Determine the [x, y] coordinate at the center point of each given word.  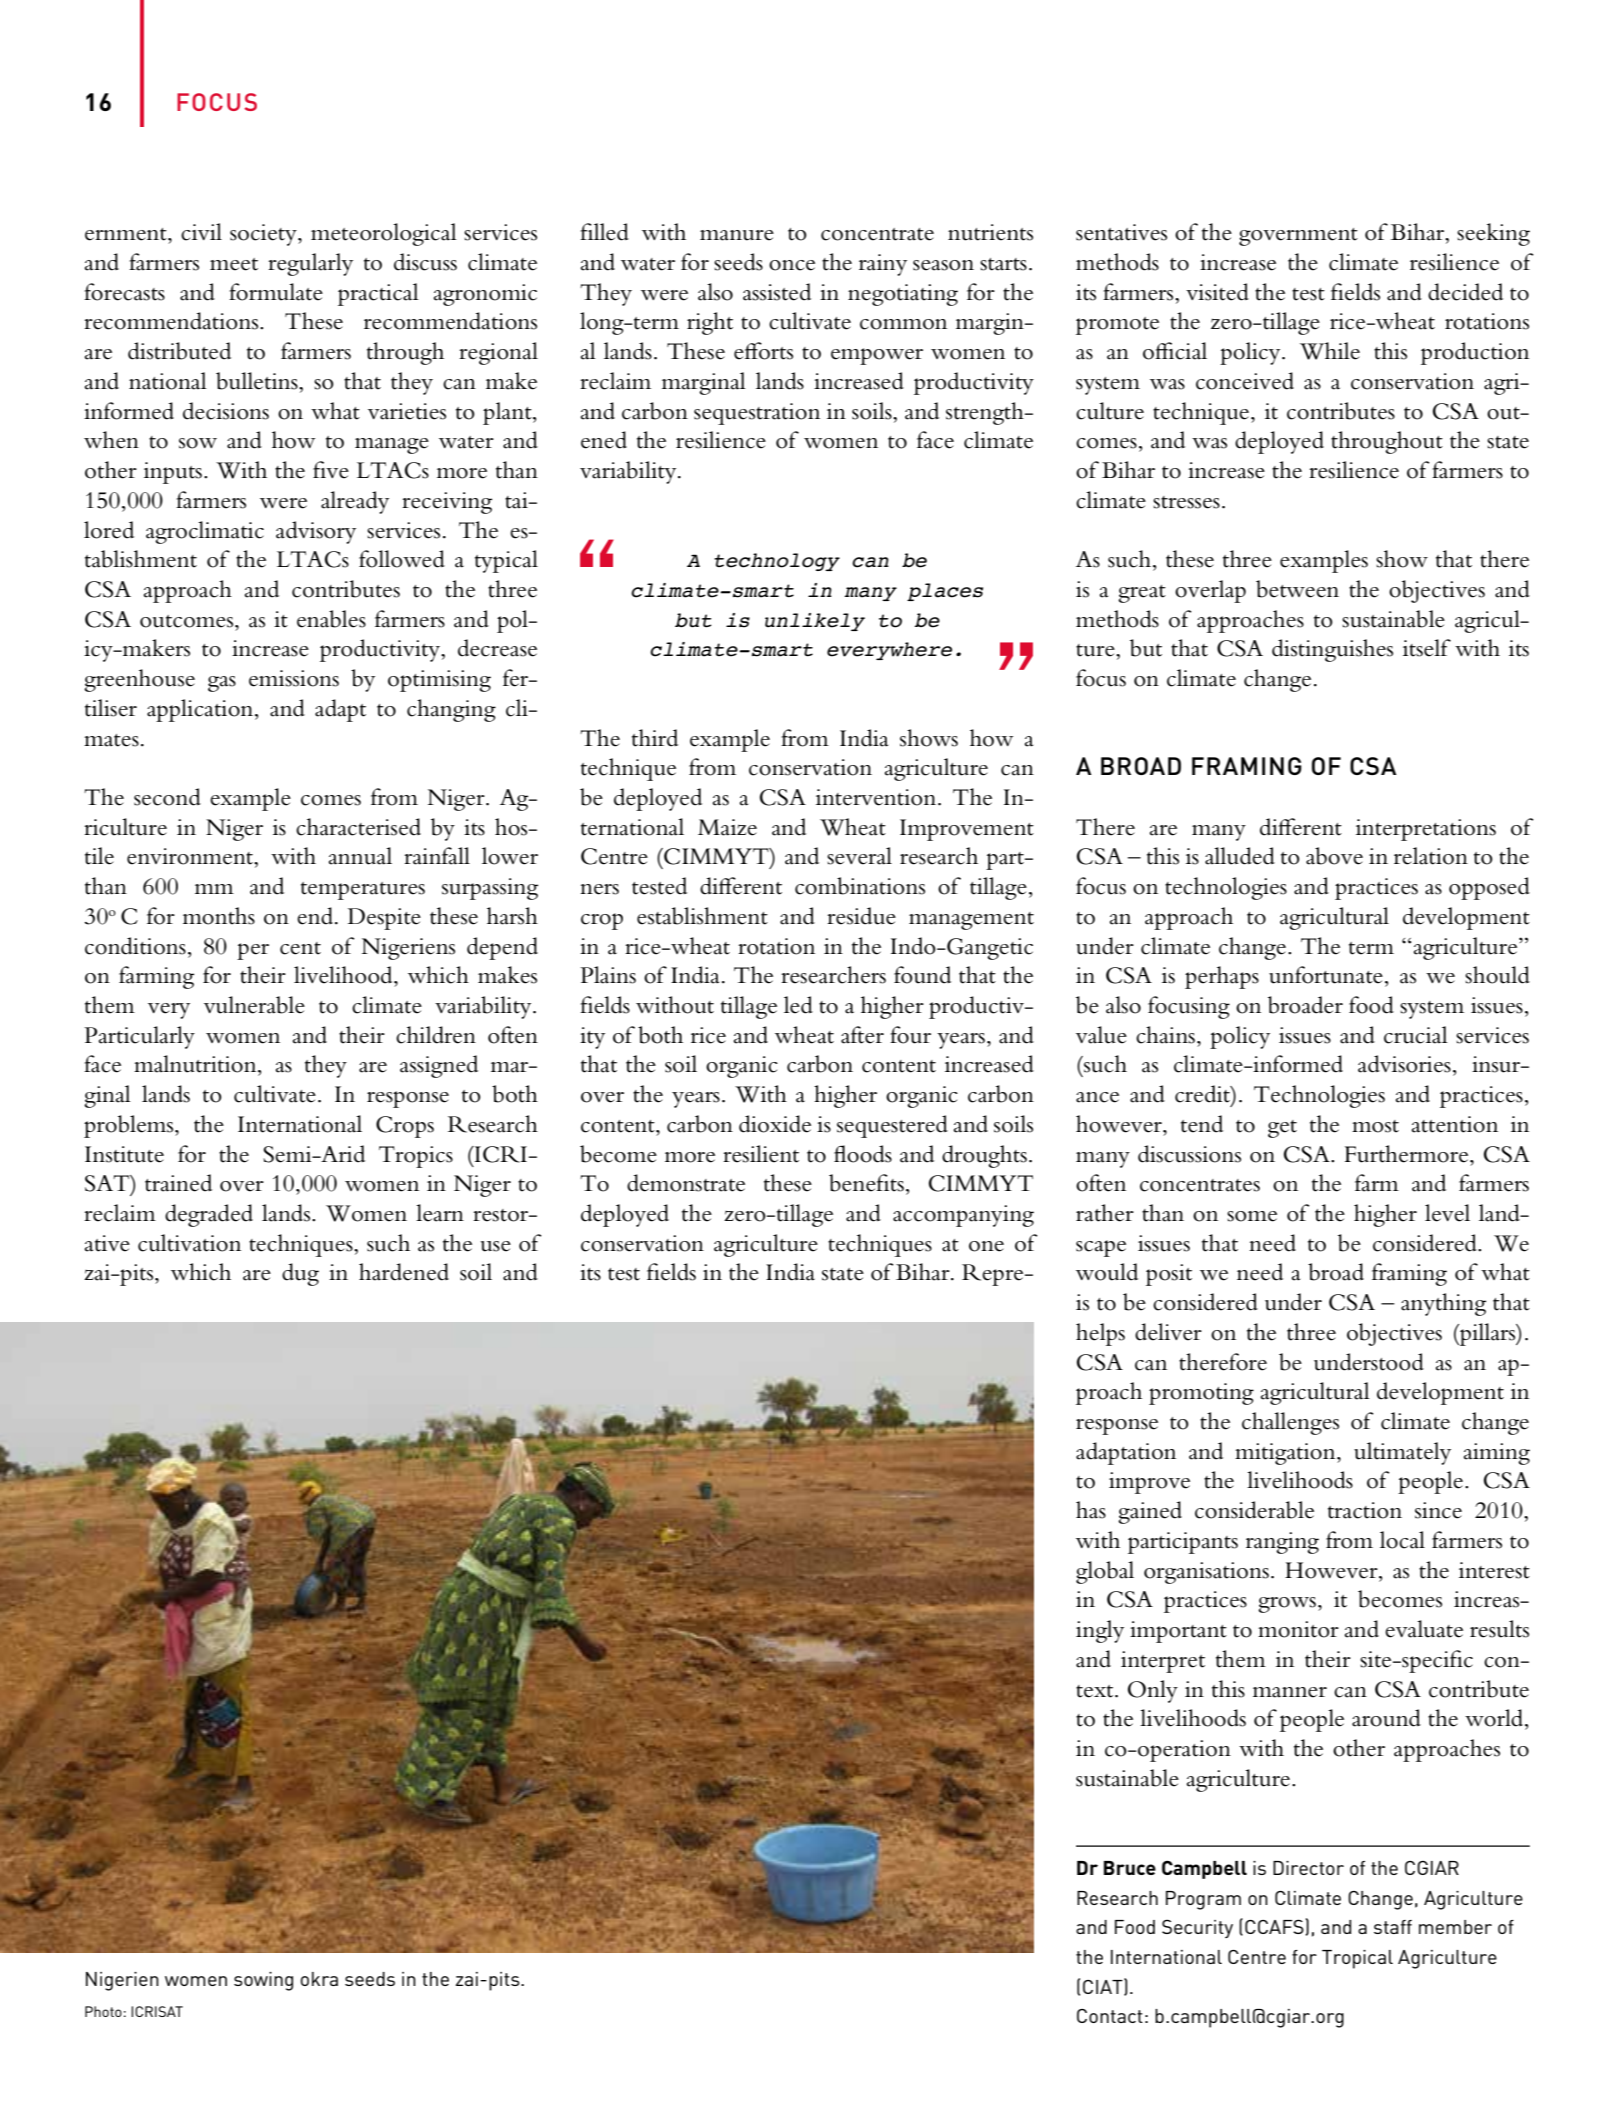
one [986, 1246]
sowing [263, 1981]
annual [360, 856]
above [1334, 856]
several [859, 856]
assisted [777, 292]
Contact [1110, 2016]
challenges [1290, 1423]
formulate [276, 292]
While [1330, 351]
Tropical [1357, 1959]
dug [300, 1274]
